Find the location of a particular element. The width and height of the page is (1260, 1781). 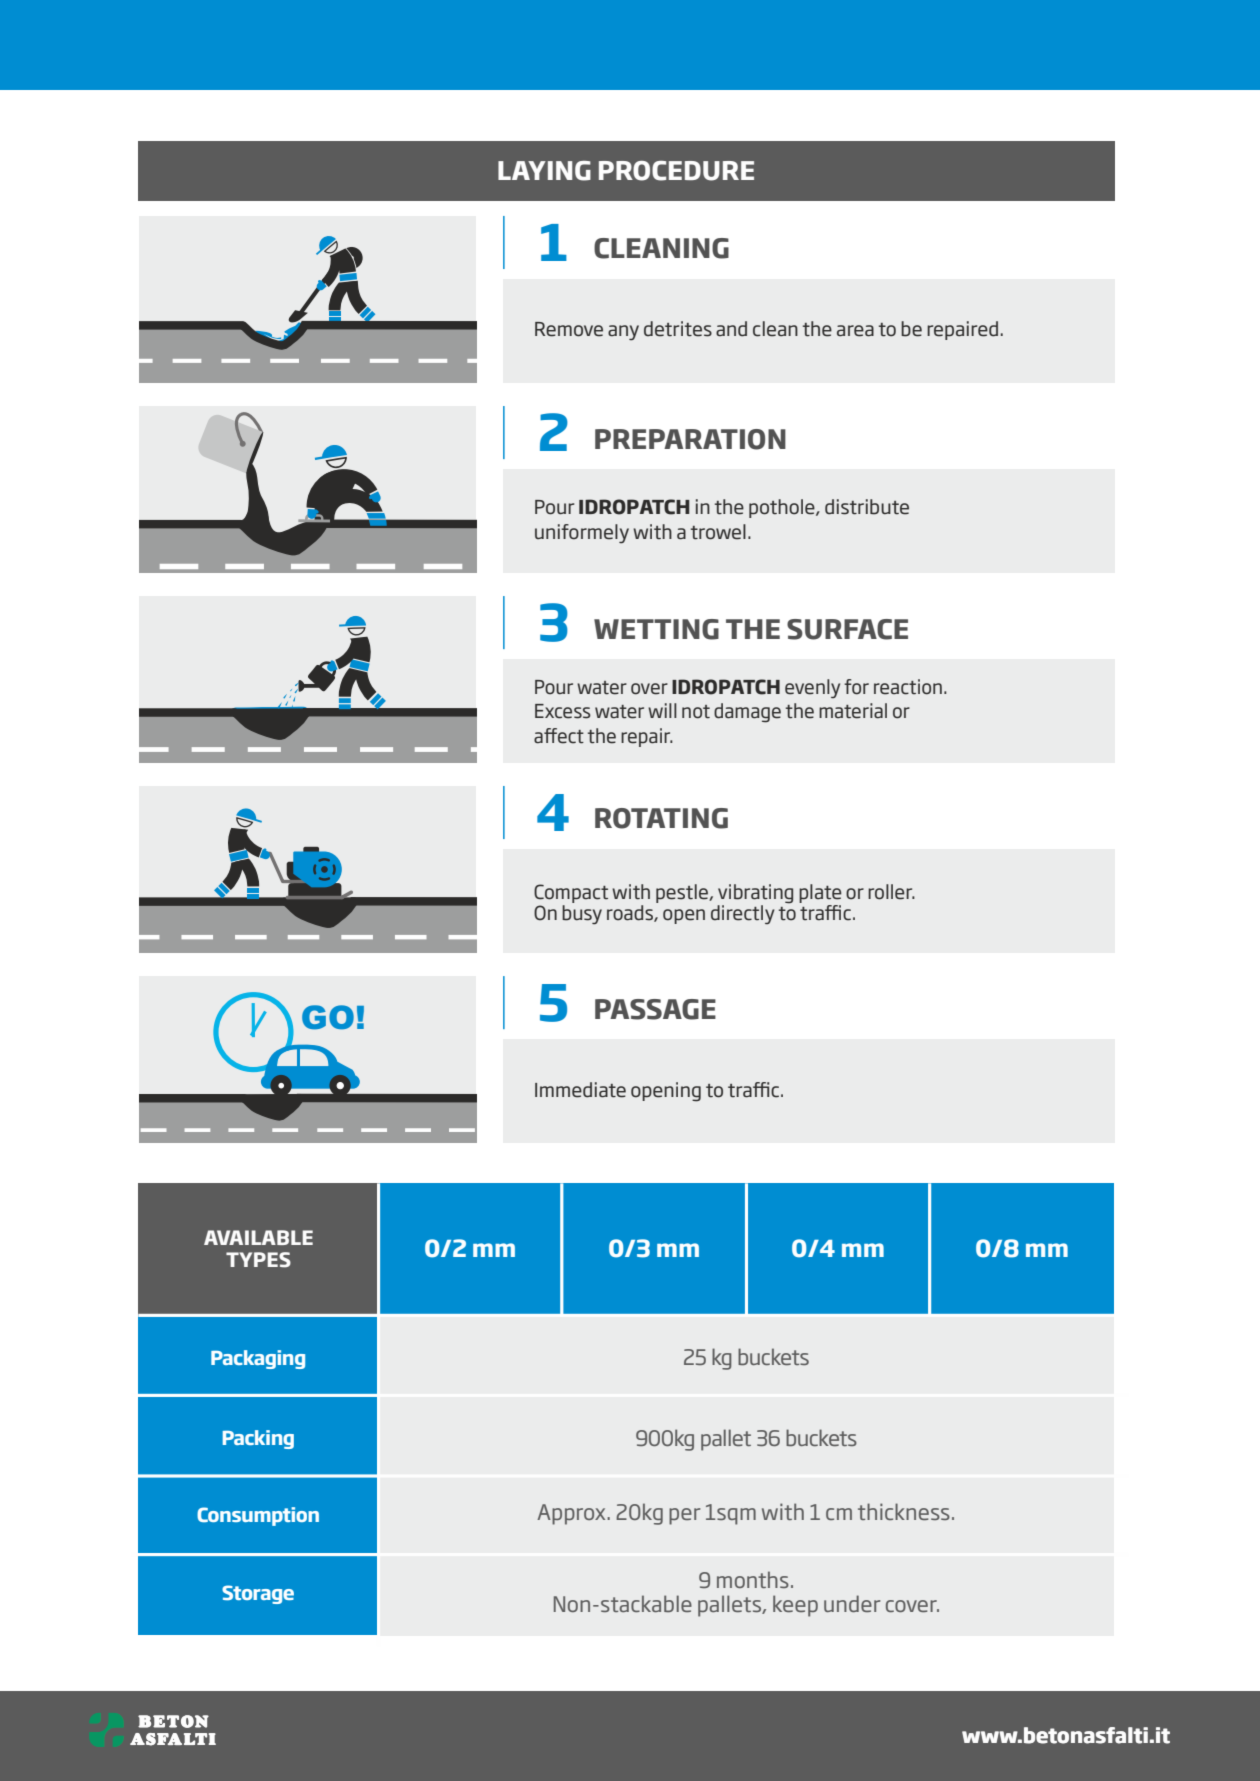

Compact is located at coordinates (571, 895).
